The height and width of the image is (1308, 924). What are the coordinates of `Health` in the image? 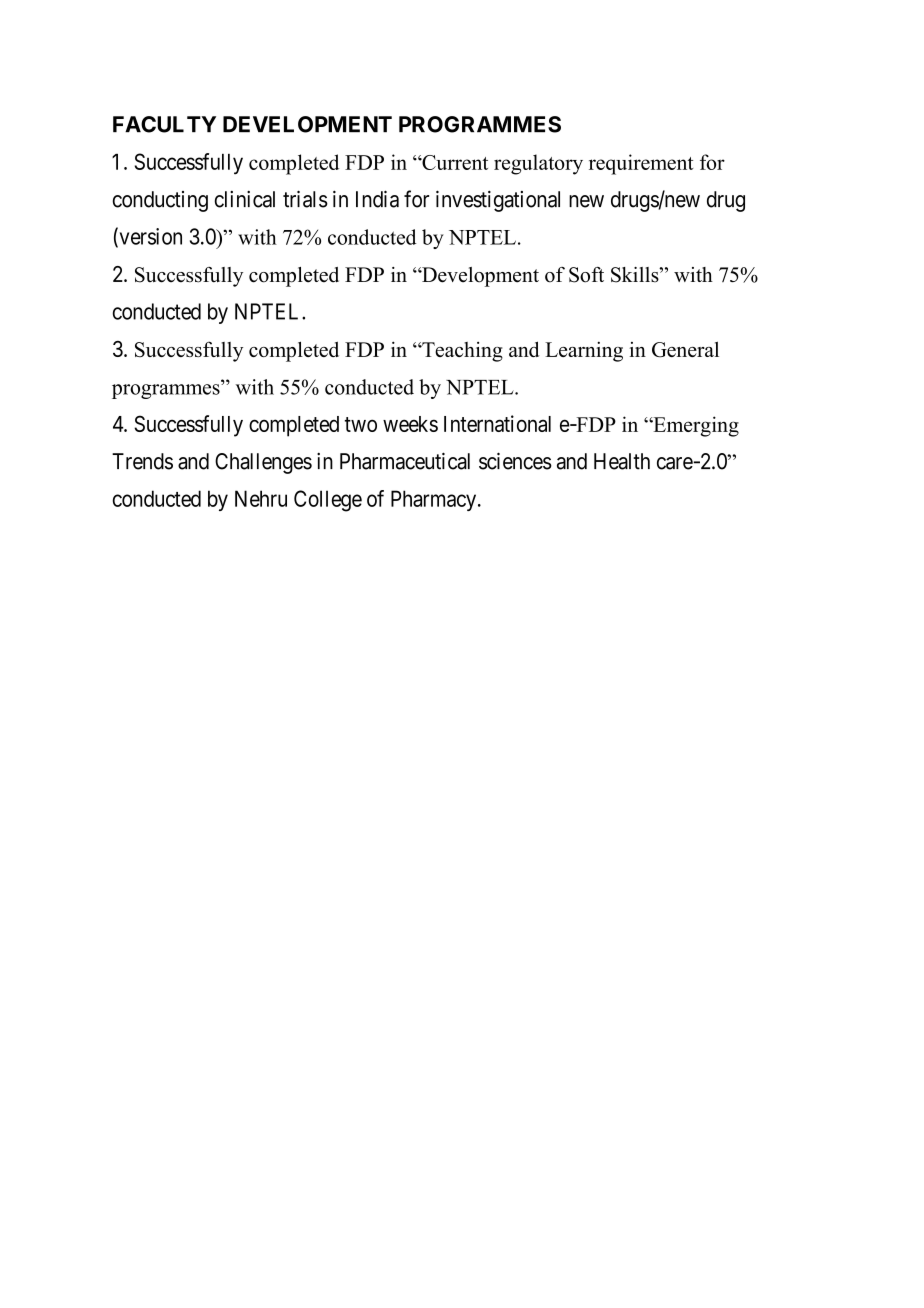 It's located at (622, 461).
